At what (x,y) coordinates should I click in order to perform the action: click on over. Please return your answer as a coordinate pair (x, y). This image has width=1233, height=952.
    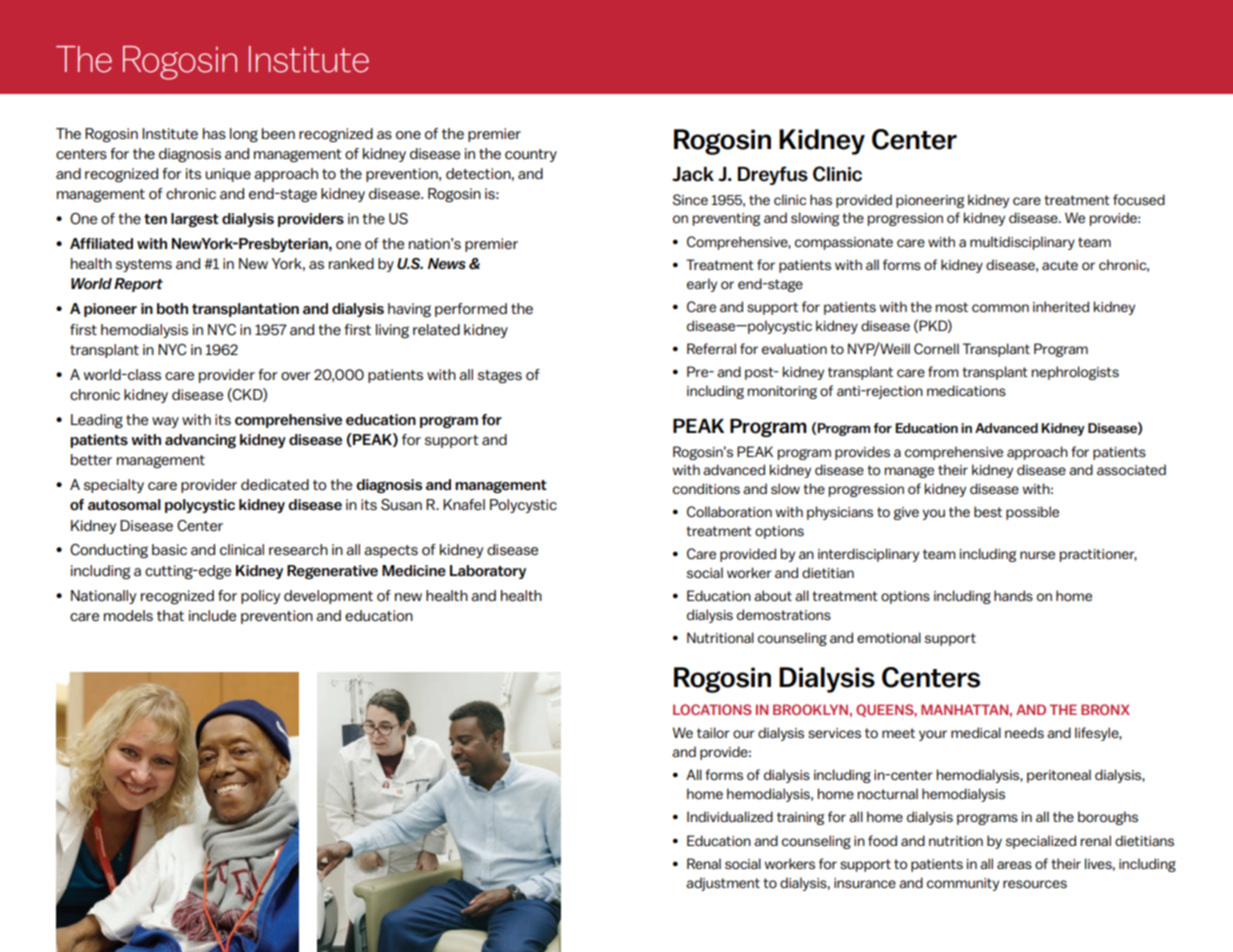
    Looking at the image, I should click on (296, 376).
